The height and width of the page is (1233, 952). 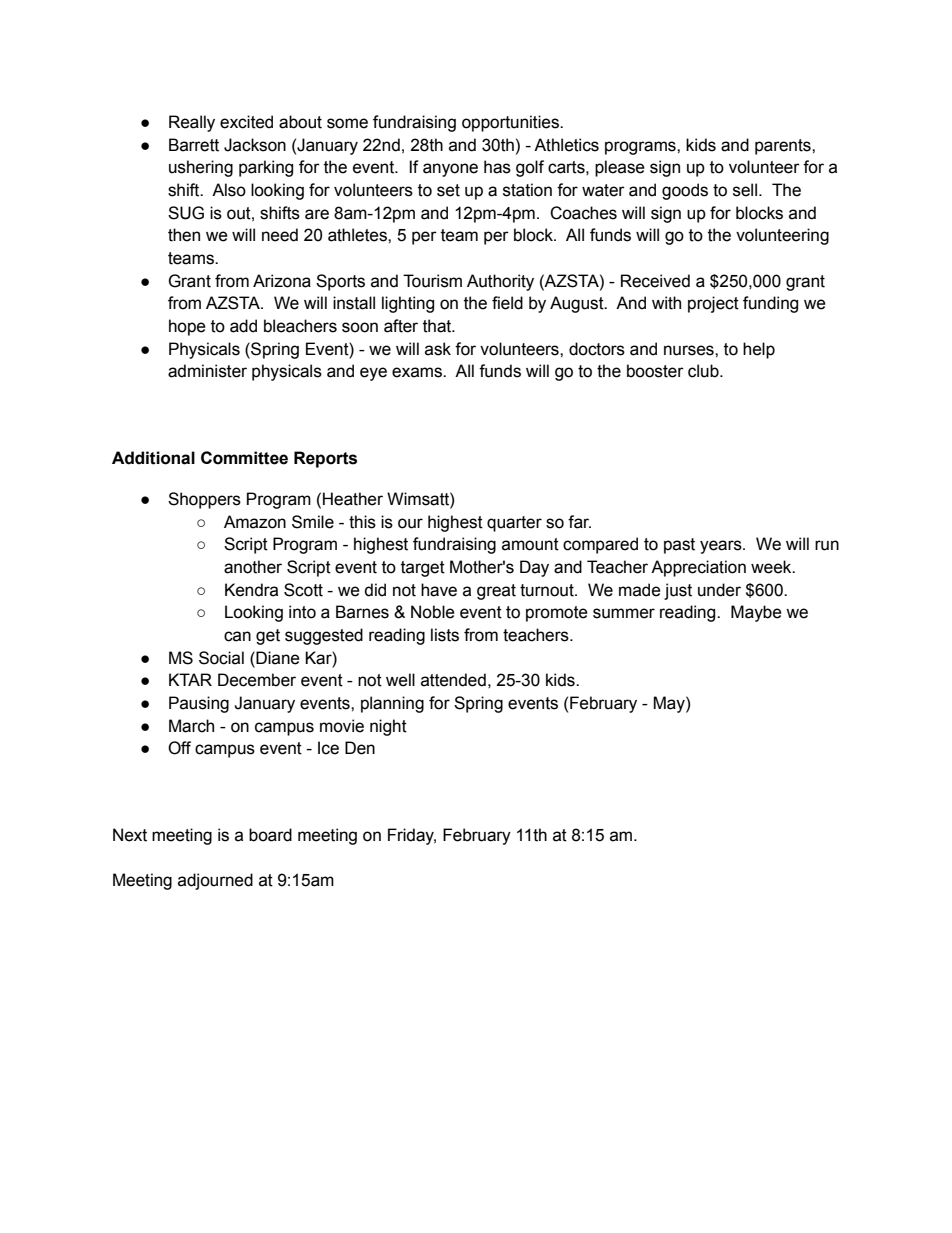 What do you see at coordinates (270, 835) in the page?
I see `board` at bounding box center [270, 835].
